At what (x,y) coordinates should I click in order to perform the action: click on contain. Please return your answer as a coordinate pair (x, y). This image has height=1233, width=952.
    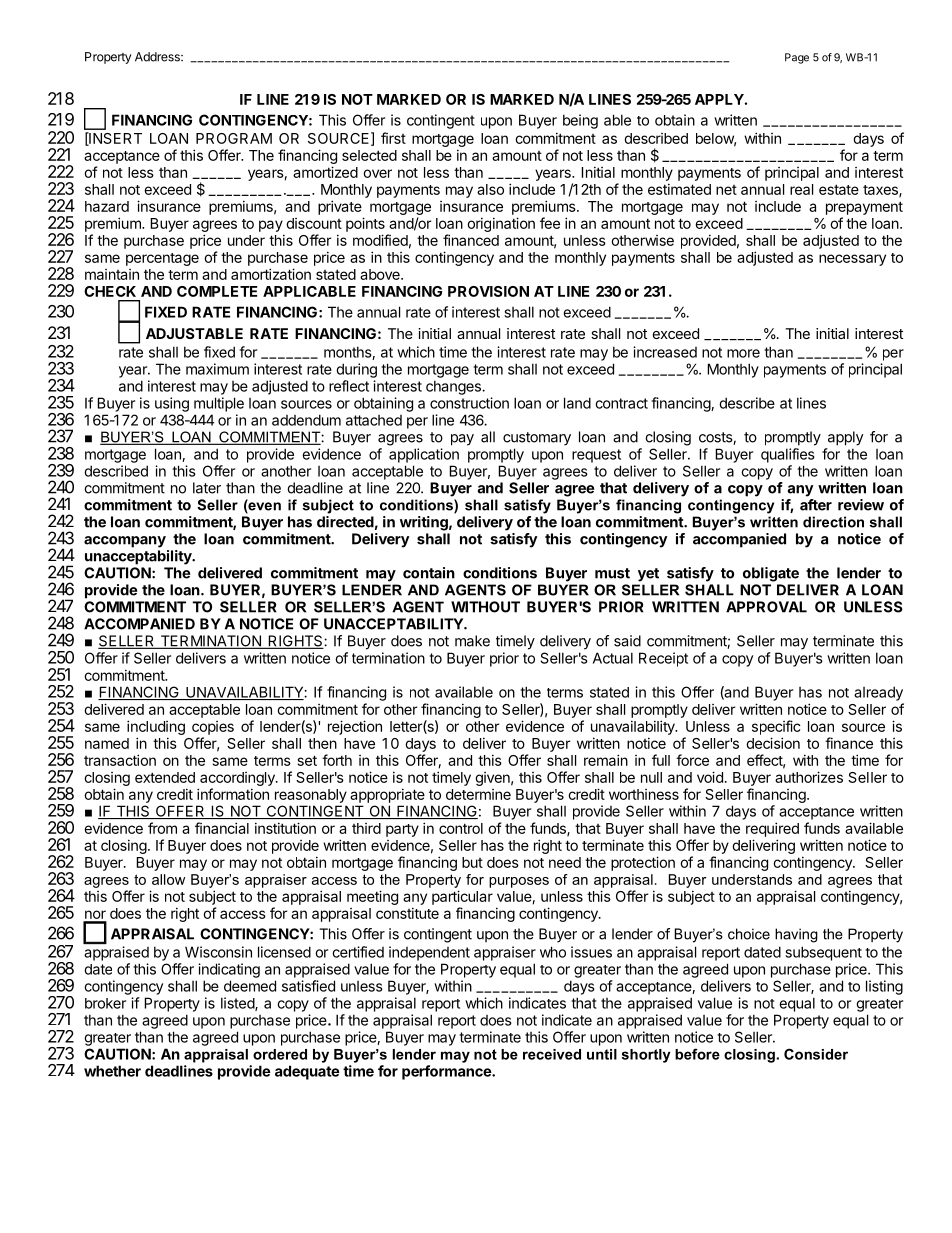
    Looking at the image, I should click on (429, 573).
